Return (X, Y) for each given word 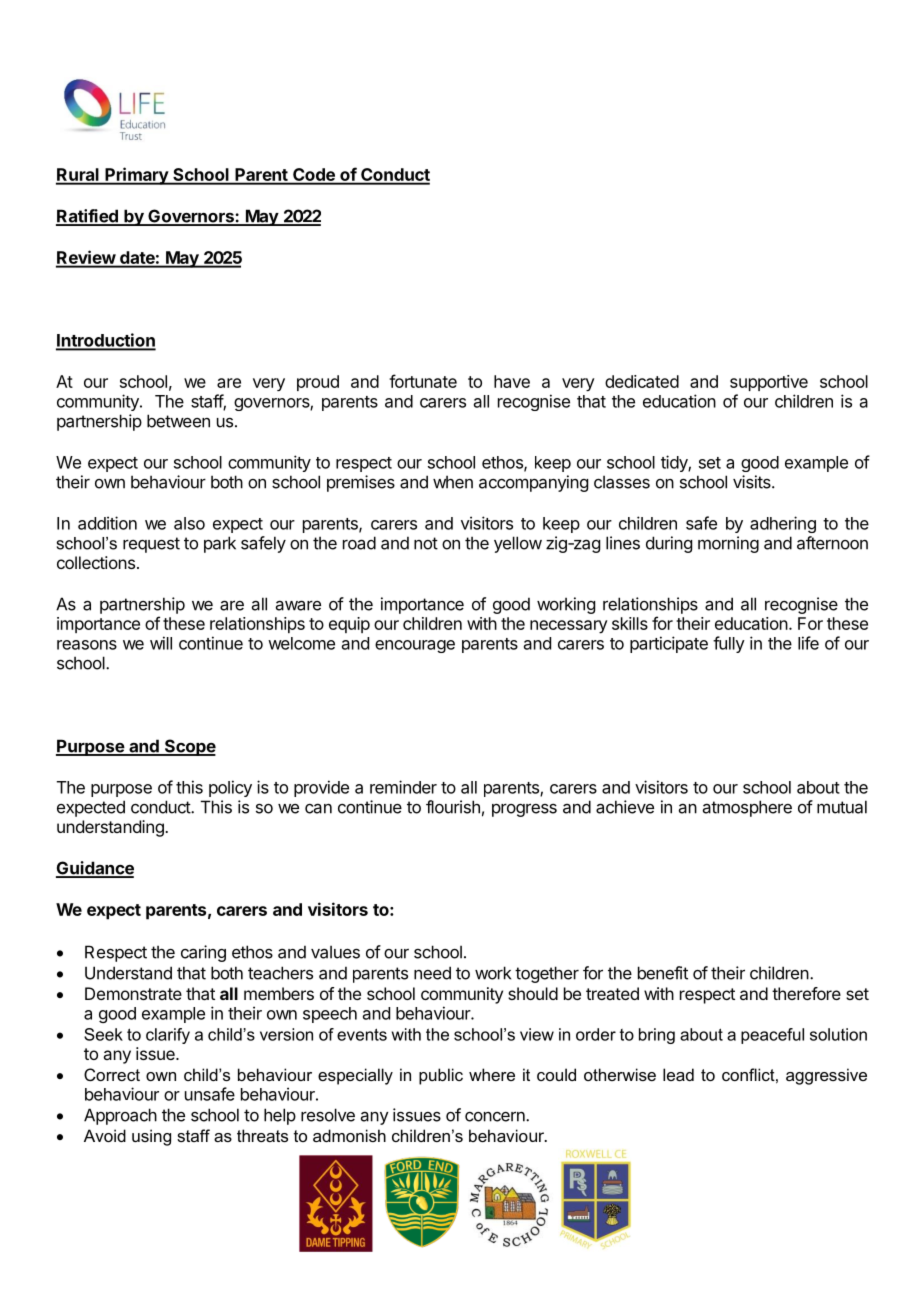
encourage (415, 646)
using (151, 1137)
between (178, 421)
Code (314, 176)
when (453, 482)
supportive (769, 383)
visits (753, 482)
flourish (453, 807)
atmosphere (747, 808)
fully (729, 644)
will (161, 643)
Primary (136, 176)
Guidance (95, 869)
